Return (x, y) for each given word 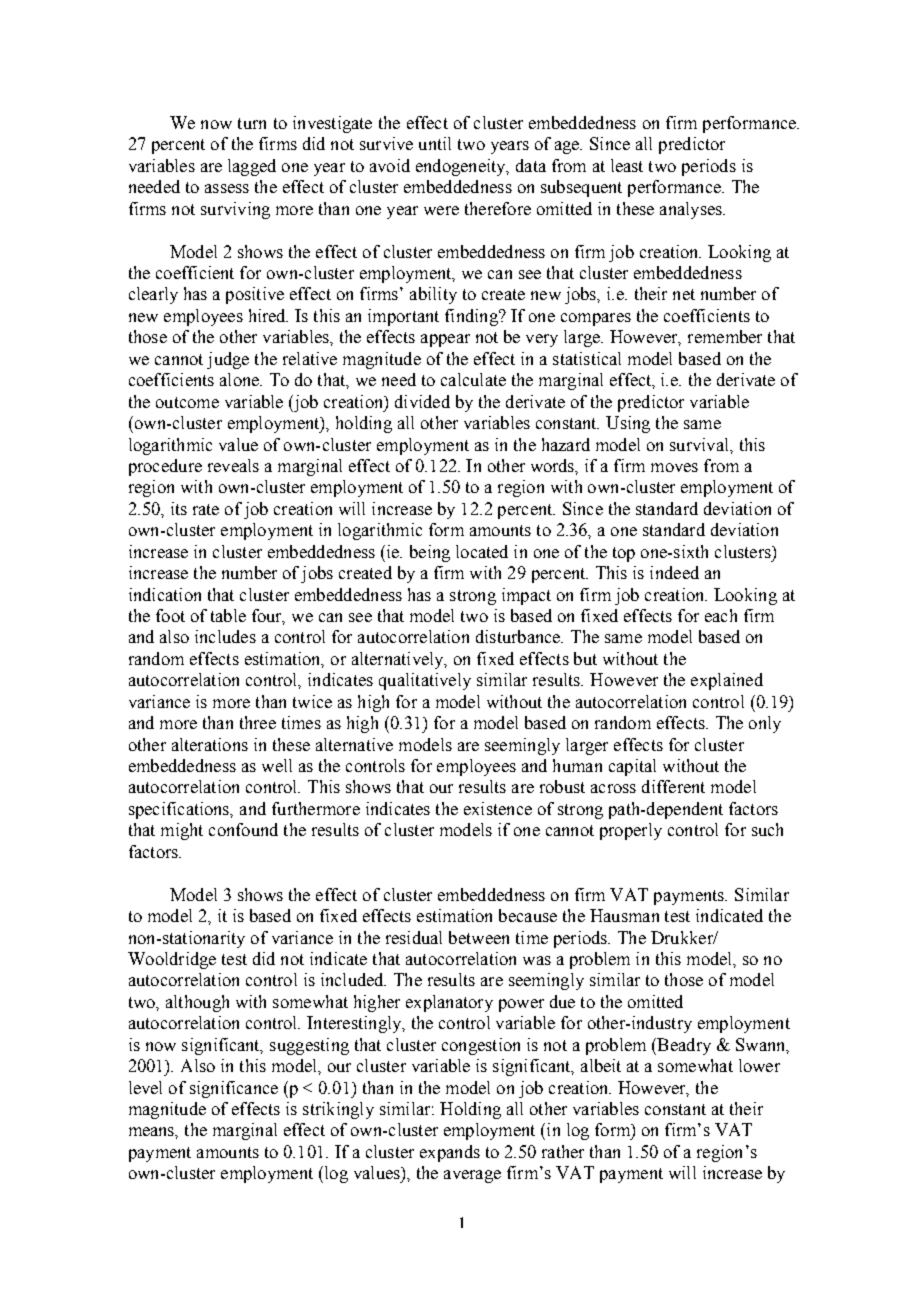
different (673, 786)
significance (234, 1089)
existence (498, 808)
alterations (210, 744)
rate (206, 509)
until (435, 143)
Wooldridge (172, 960)
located (482, 551)
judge (228, 360)
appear (445, 340)
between (479, 937)
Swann (762, 1045)
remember (725, 336)
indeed (674, 572)
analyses (692, 210)
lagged (252, 167)
